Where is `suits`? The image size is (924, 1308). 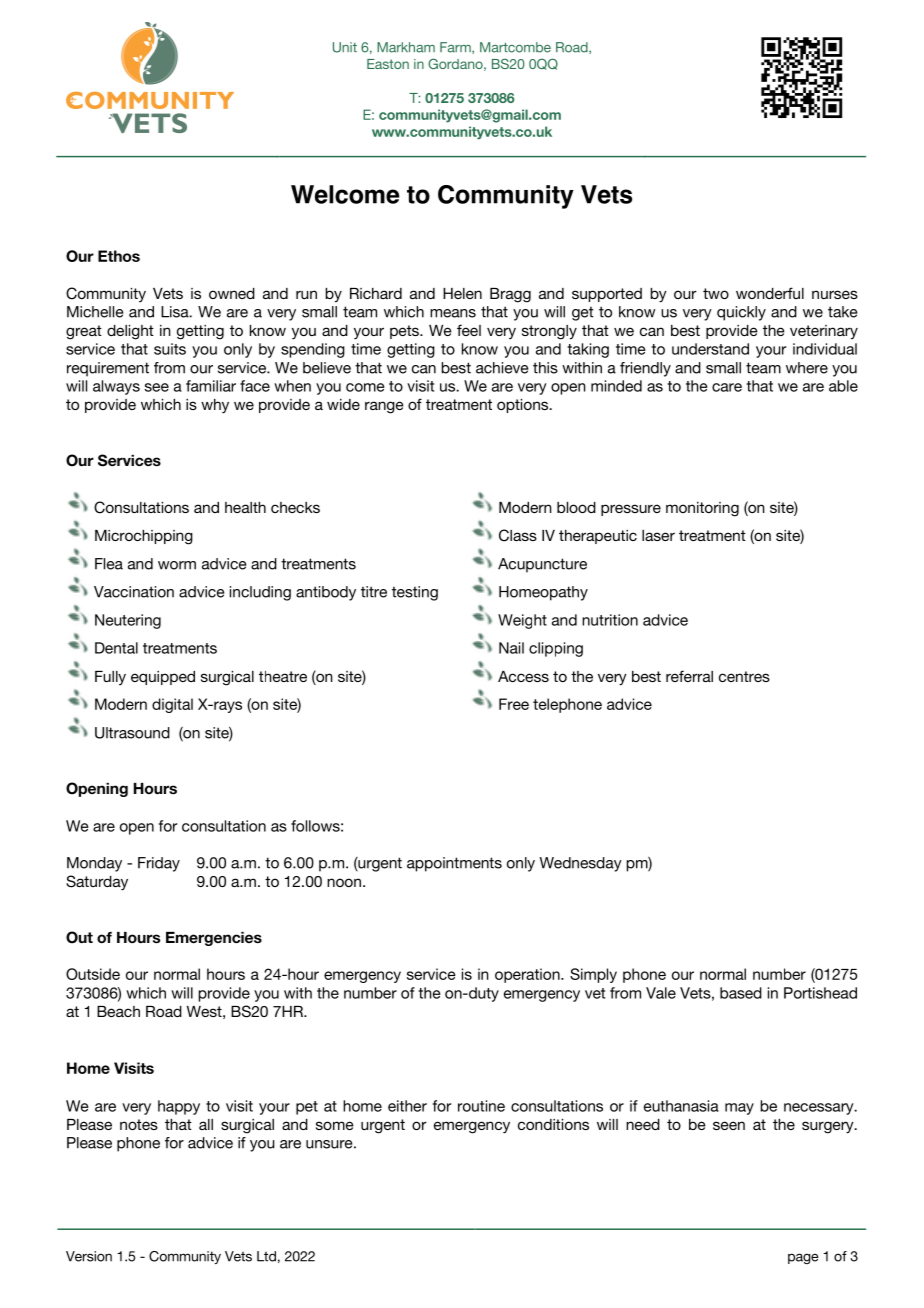 suits is located at coordinates (170, 349).
